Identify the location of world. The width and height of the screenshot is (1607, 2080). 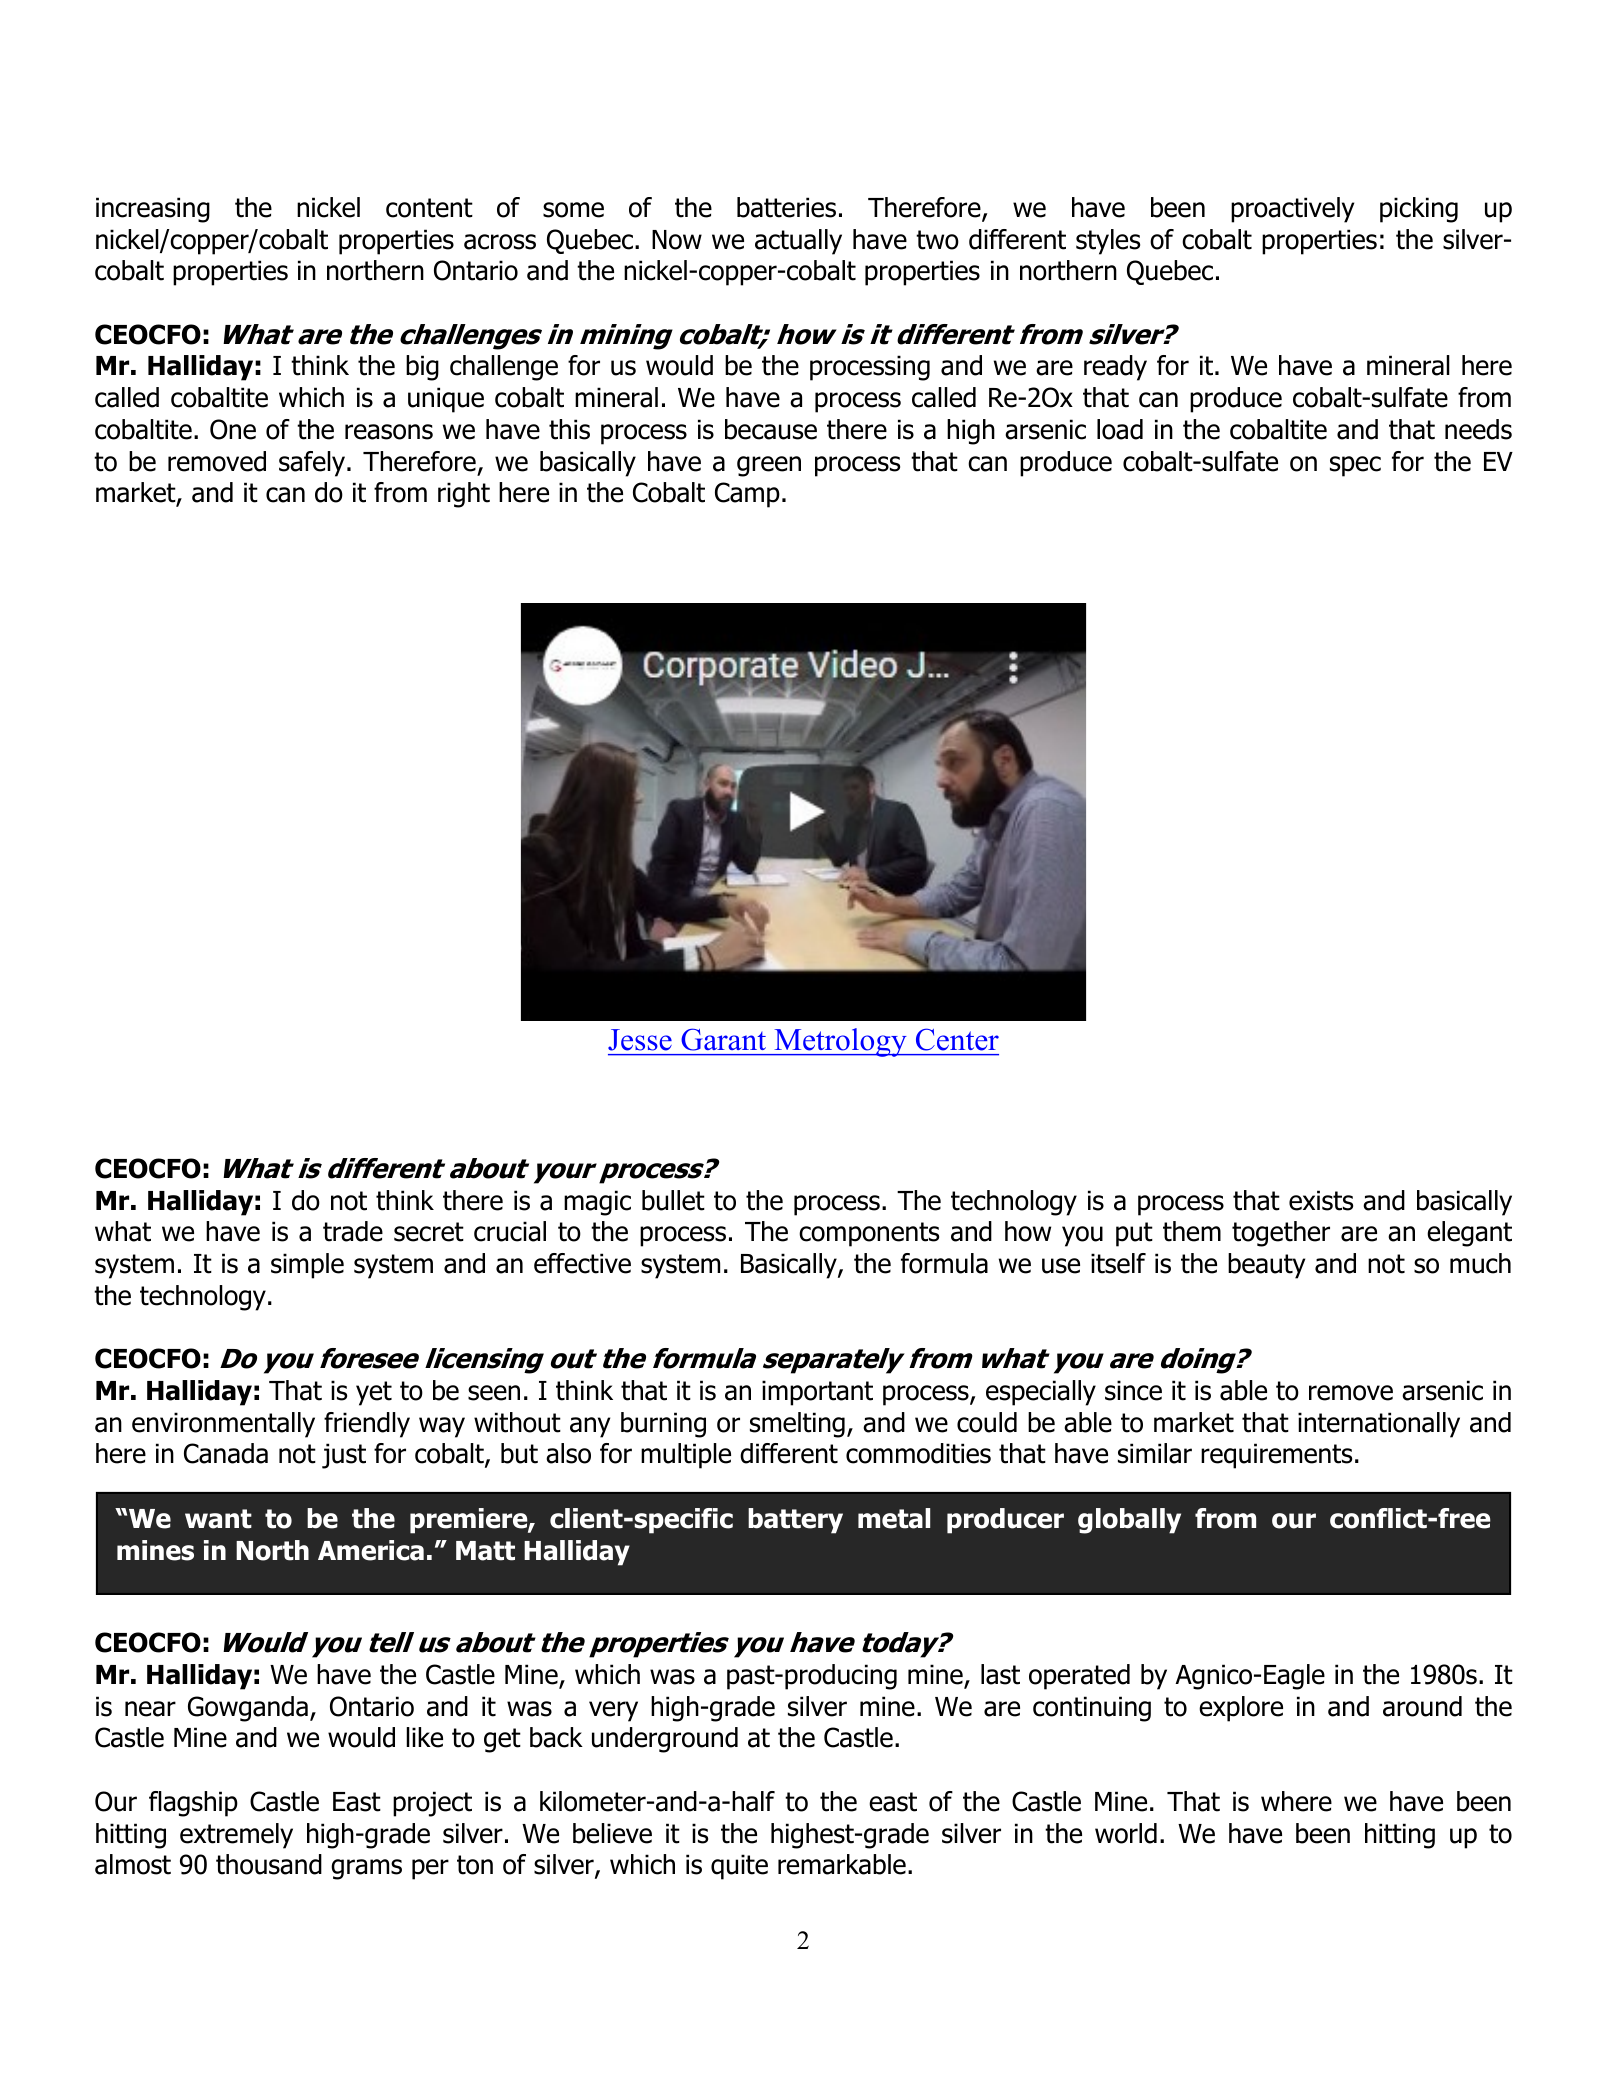
(1126, 1833).
